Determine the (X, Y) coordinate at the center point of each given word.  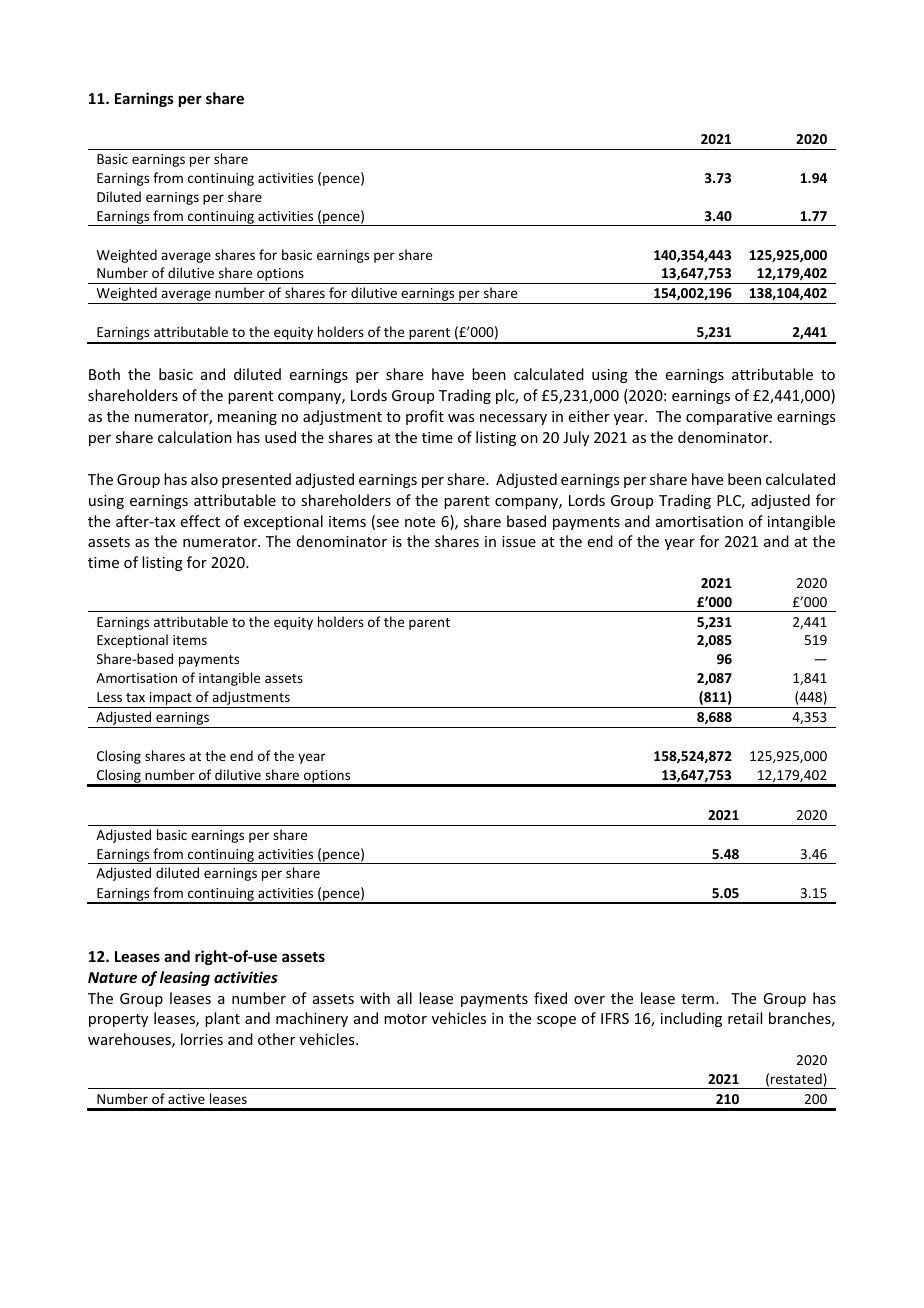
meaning (247, 418)
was (461, 418)
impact (170, 700)
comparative (729, 418)
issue (519, 541)
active (186, 1099)
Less (109, 697)
